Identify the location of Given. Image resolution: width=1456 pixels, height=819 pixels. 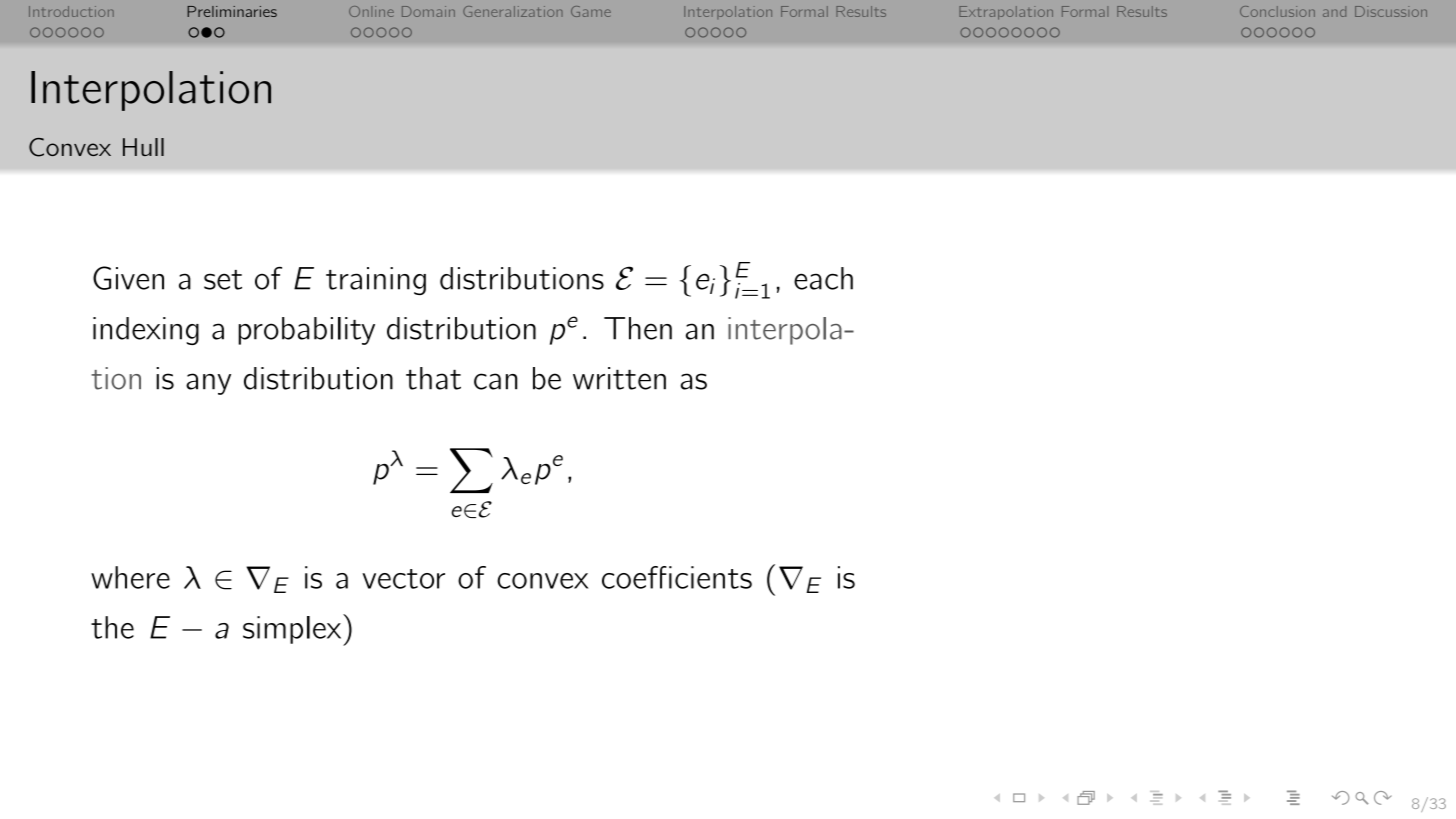
(128, 278).
